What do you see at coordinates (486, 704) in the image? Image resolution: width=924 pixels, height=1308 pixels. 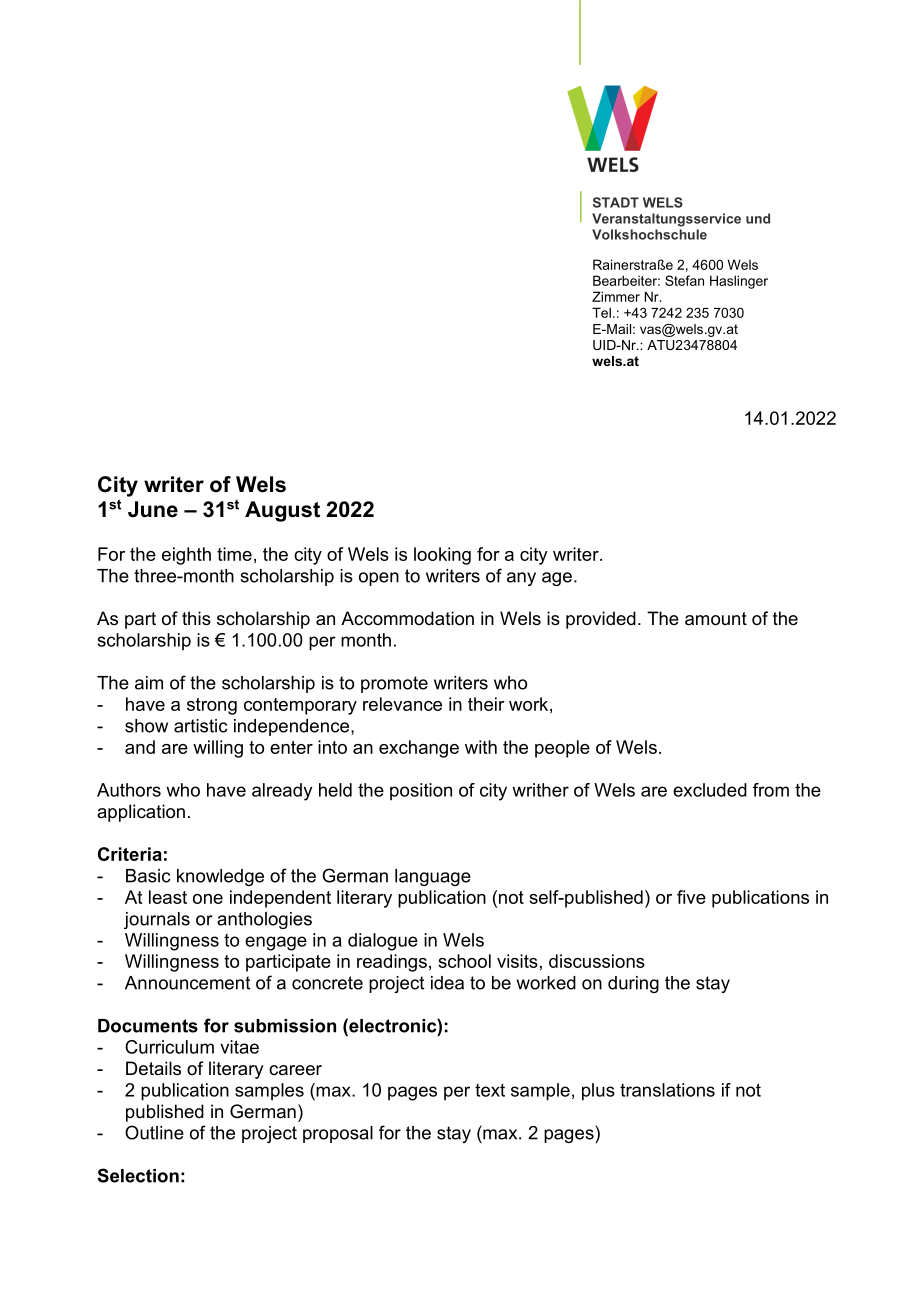 I see `their` at bounding box center [486, 704].
